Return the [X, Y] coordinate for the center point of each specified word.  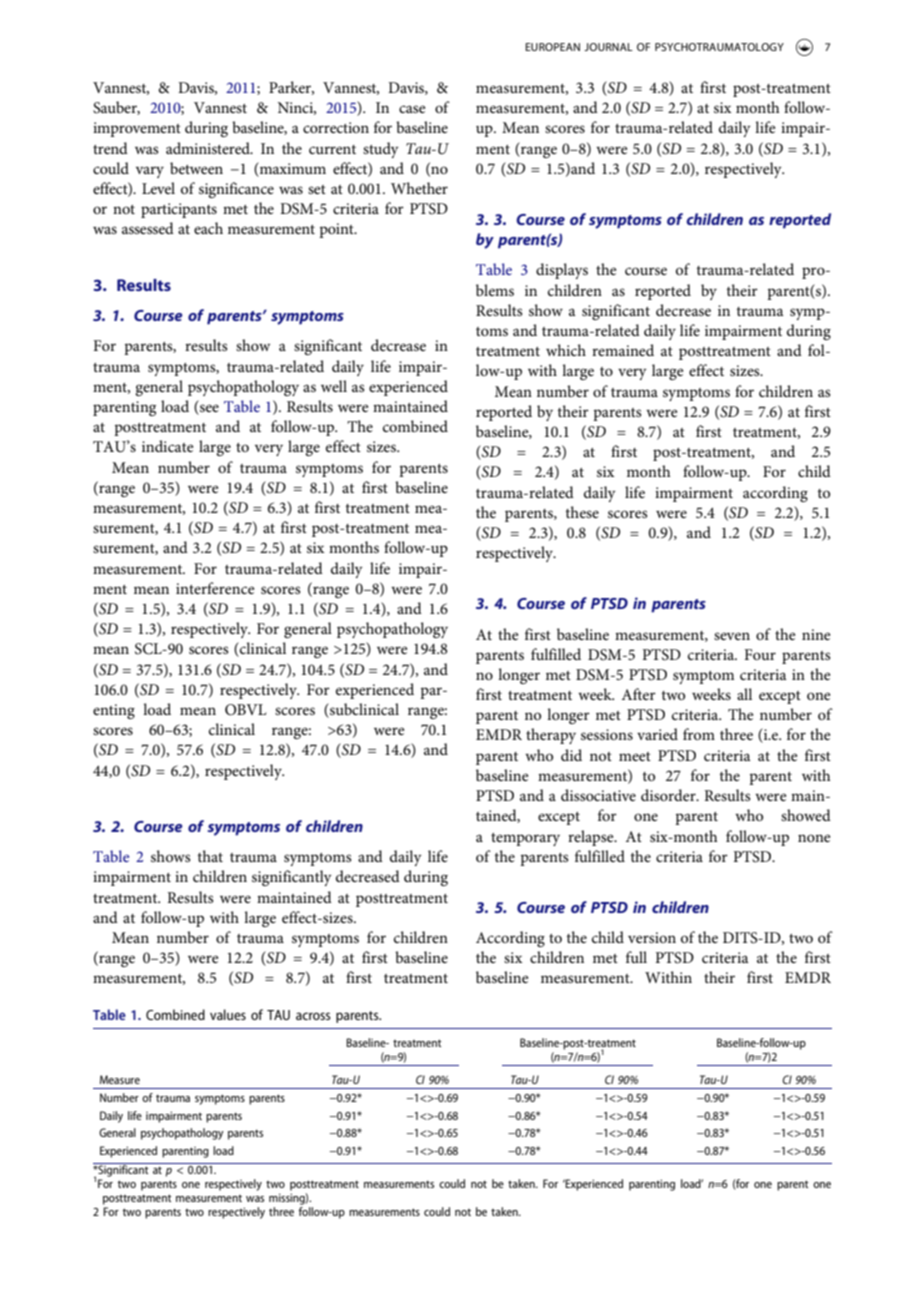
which [566, 350]
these [582, 512]
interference [215, 588]
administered [209, 148]
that [210, 856]
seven [732, 636]
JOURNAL [608, 47]
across [313, 1016]
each [208, 228]
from [699, 734]
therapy [551, 736]
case [412, 109]
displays [562, 271]
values [228, 1014]
